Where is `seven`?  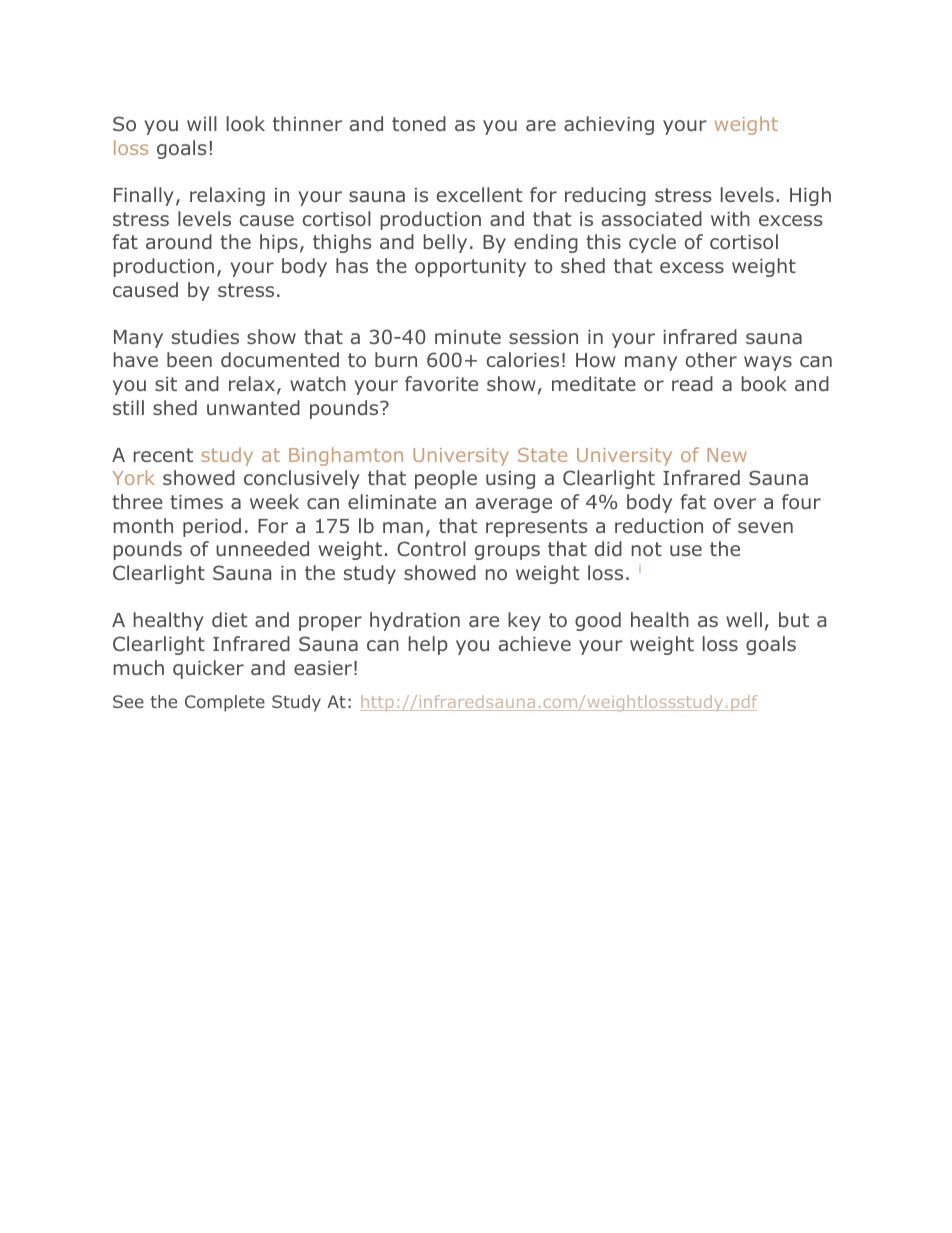 seven is located at coordinates (765, 527).
